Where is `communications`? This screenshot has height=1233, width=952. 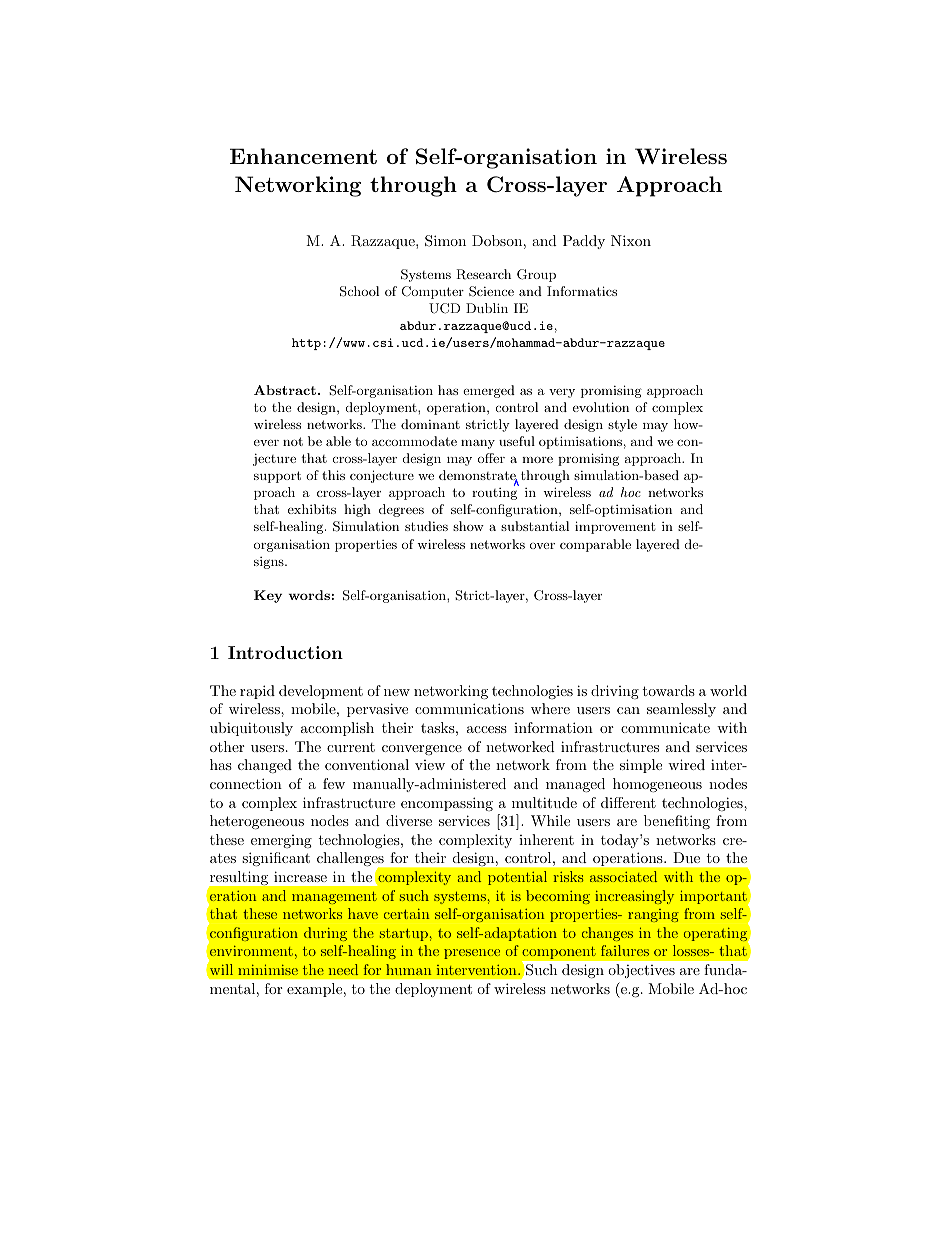
communications is located at coordinates (469, 708).
